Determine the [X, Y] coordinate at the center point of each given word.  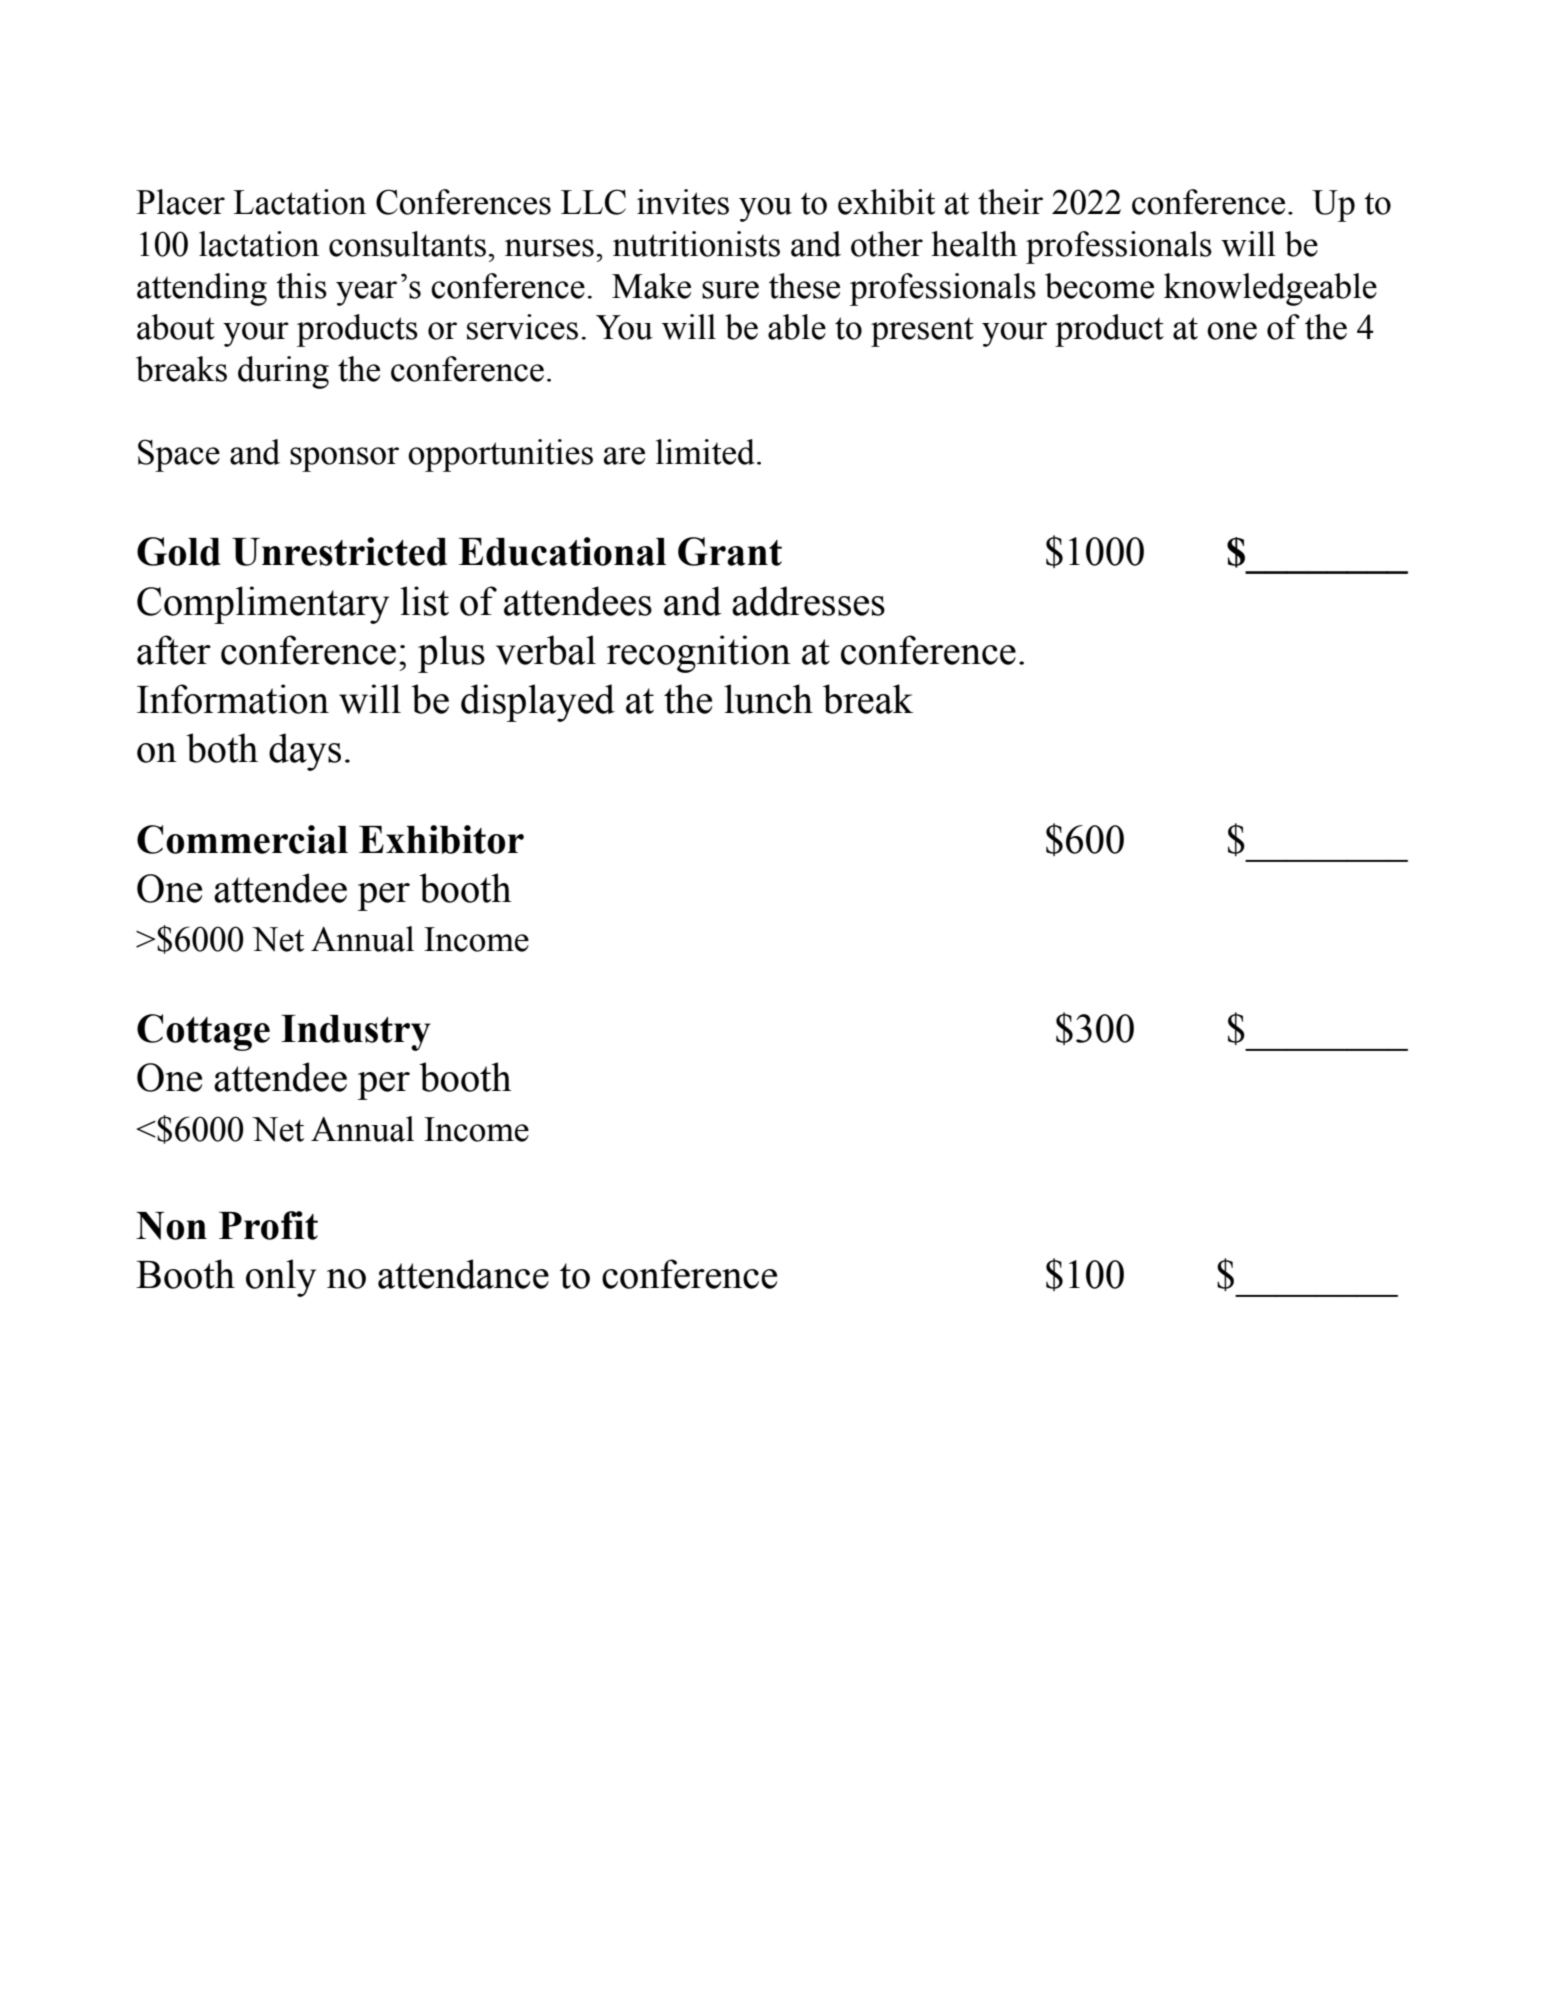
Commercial [242, 839]
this [301, 286]
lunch [768, 699]
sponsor [344, 459]
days [305, 752]
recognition [699, 654]
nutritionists [696, 244]
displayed [538, 703]
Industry [356, 1033]
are [624, 456]
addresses [808, 601]
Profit [268, 1225]
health [974, 244]
